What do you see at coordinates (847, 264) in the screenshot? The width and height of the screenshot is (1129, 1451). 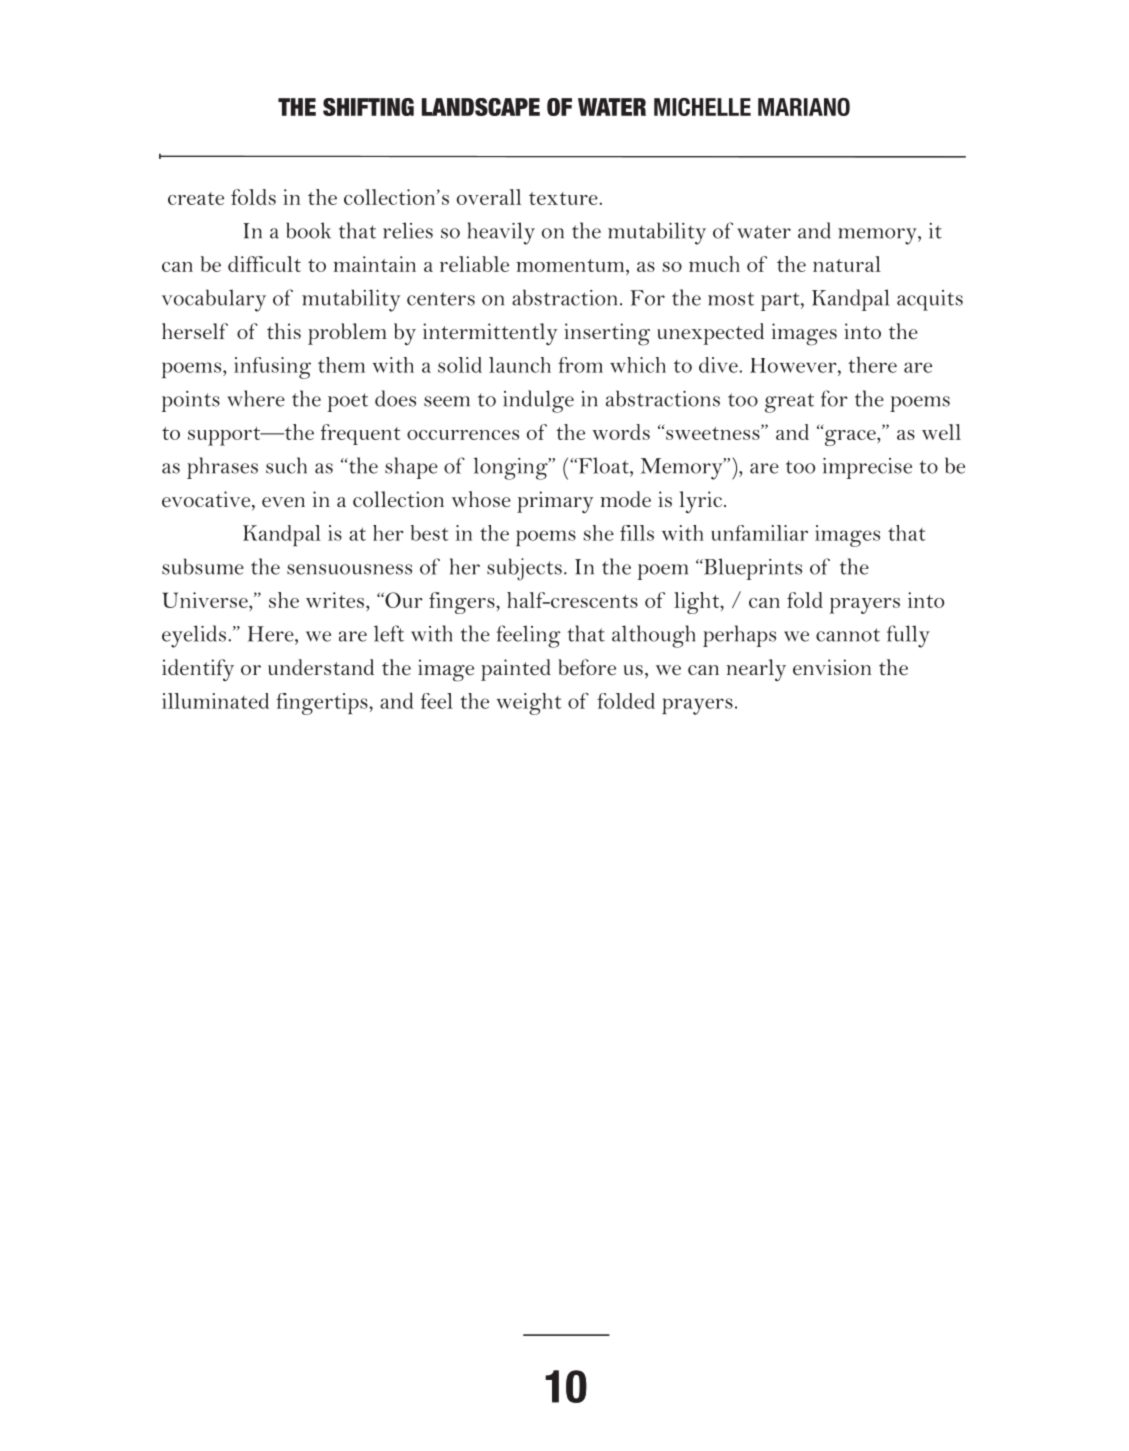 I see `natural` at bounding box center [847, 264].
